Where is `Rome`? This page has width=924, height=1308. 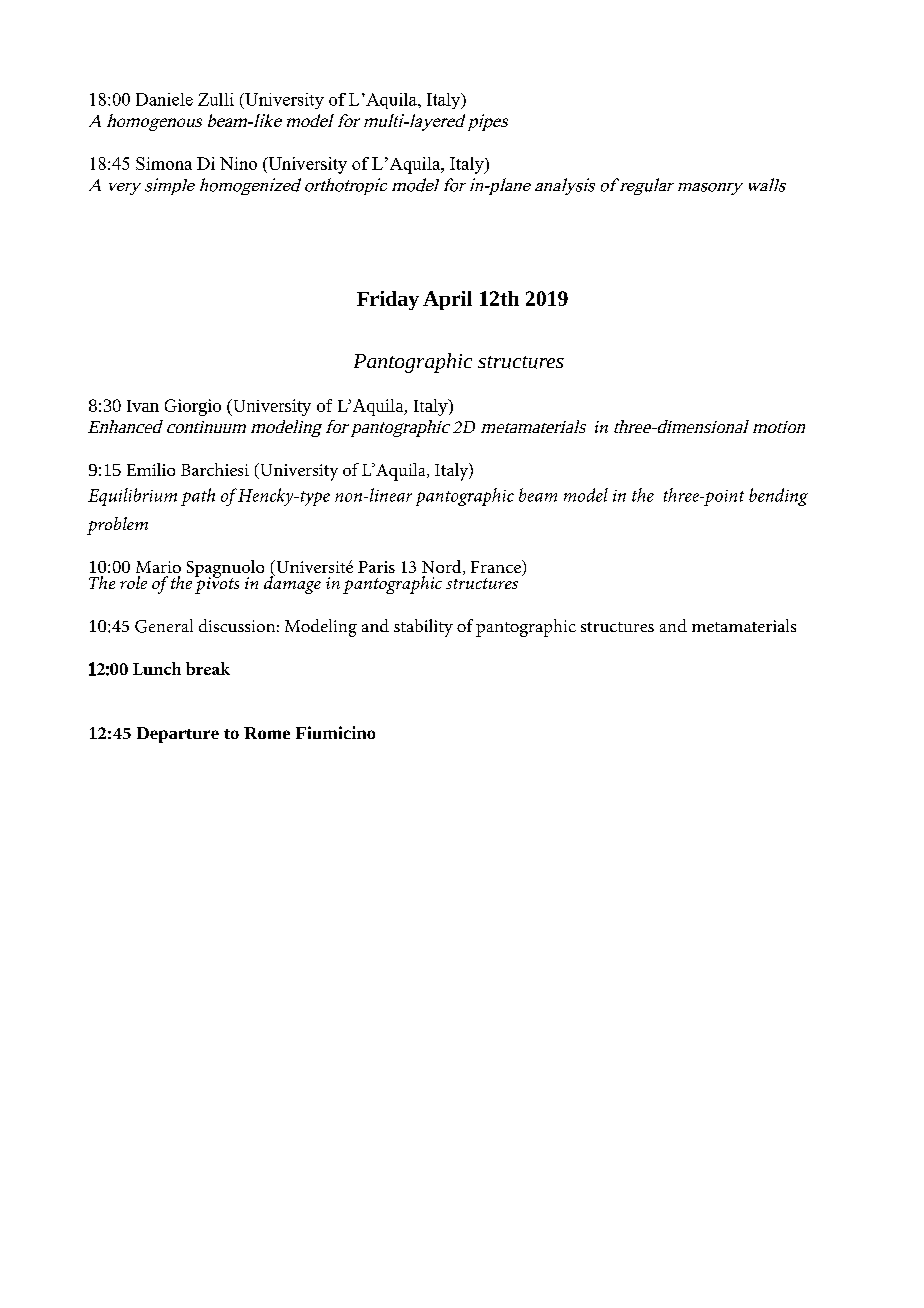 Rome is located at coordinates (267, 733).
